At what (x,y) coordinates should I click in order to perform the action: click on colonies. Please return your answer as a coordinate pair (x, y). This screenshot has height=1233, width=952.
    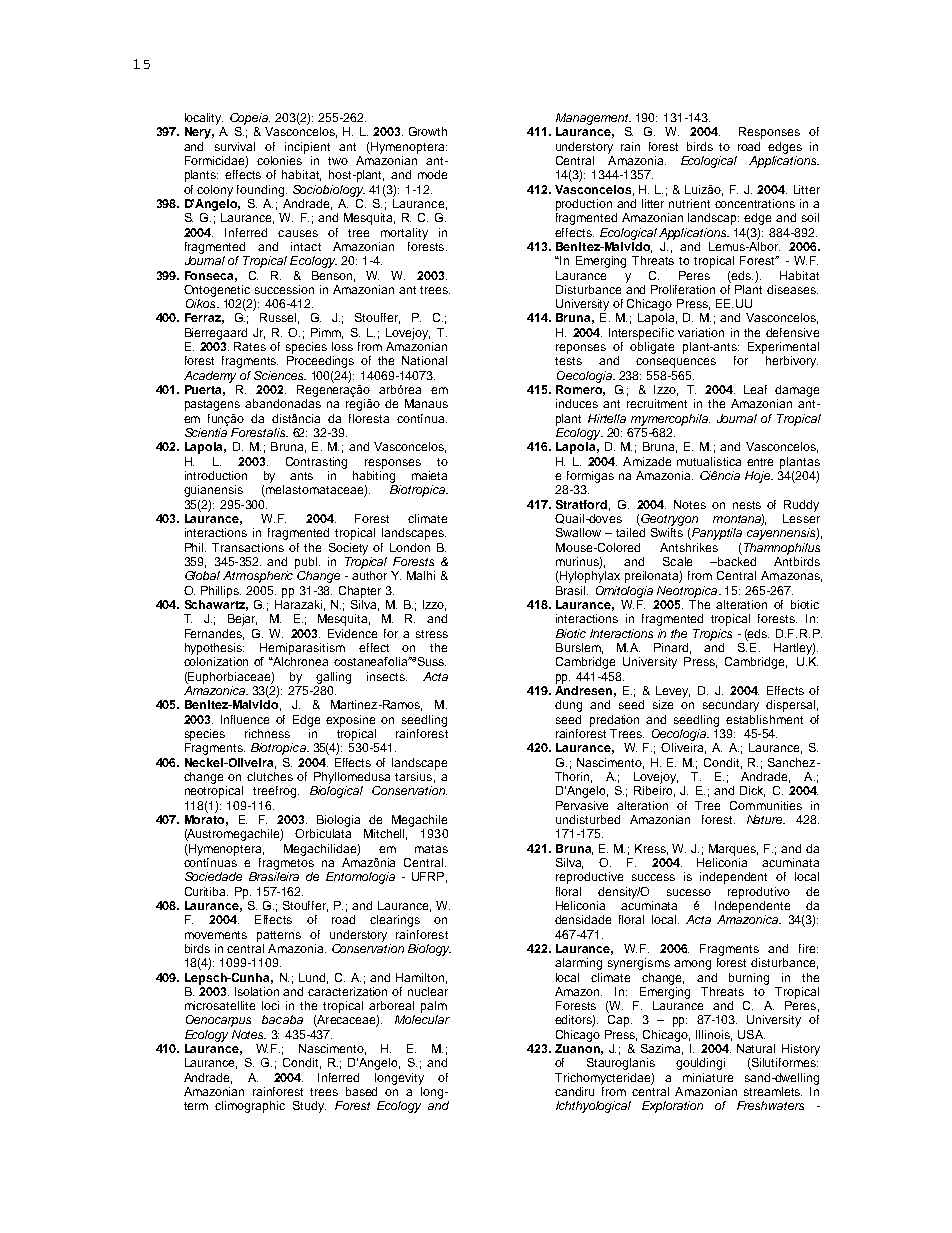
    Looking at the image, I should click on (279, 160).
